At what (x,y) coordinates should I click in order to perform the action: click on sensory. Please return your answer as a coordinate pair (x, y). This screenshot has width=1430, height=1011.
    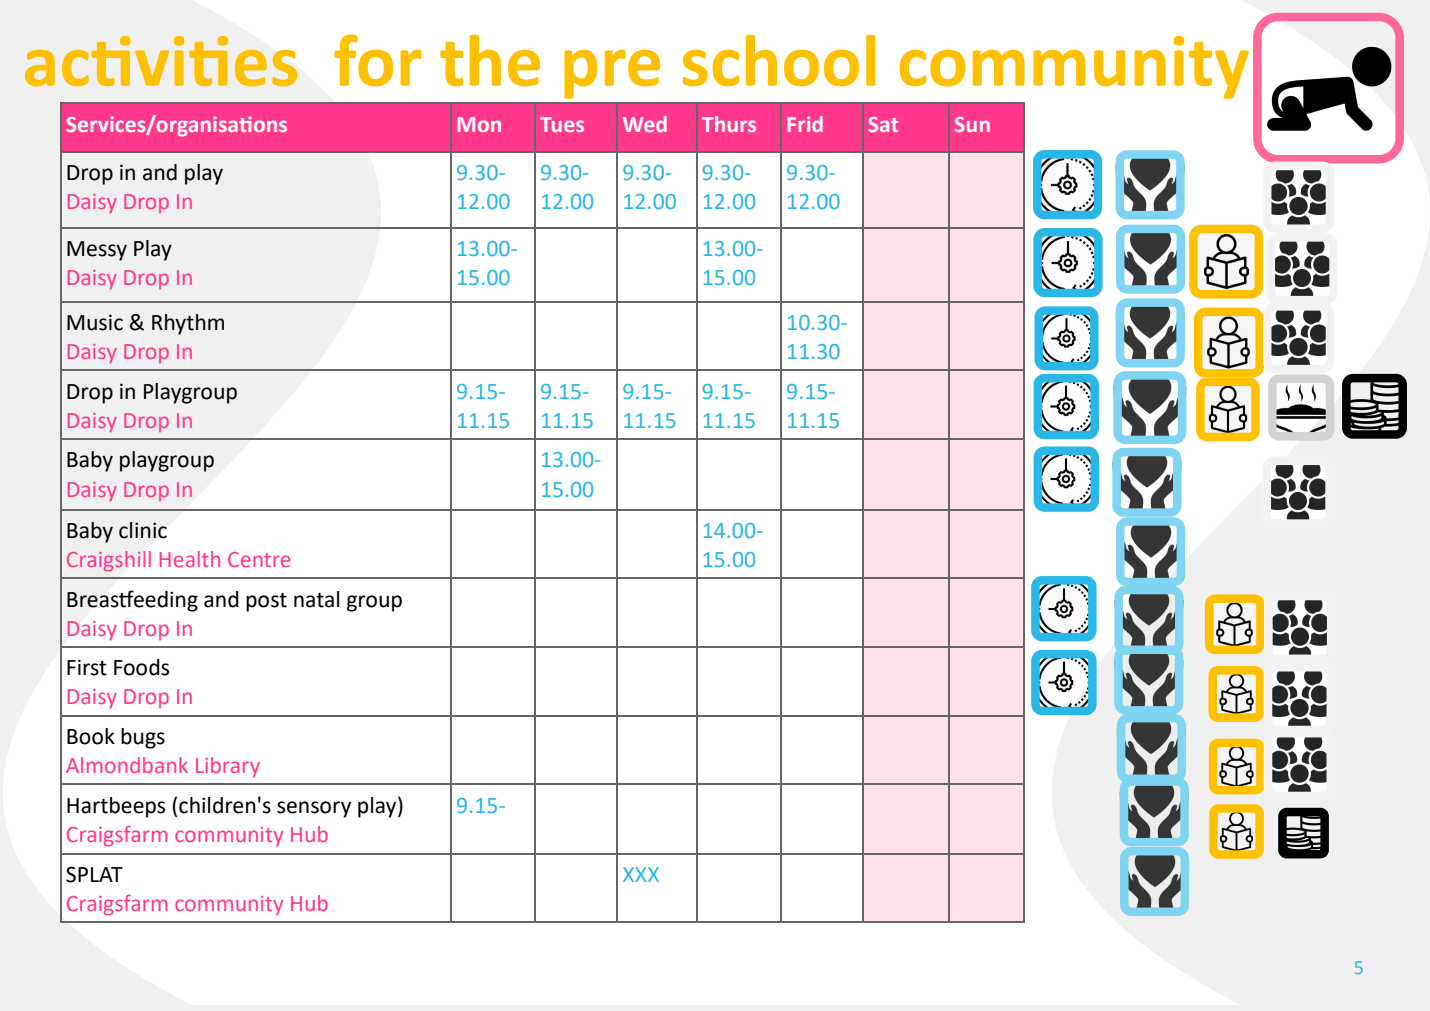
    Looking at the image, I should click on (314, 809).
